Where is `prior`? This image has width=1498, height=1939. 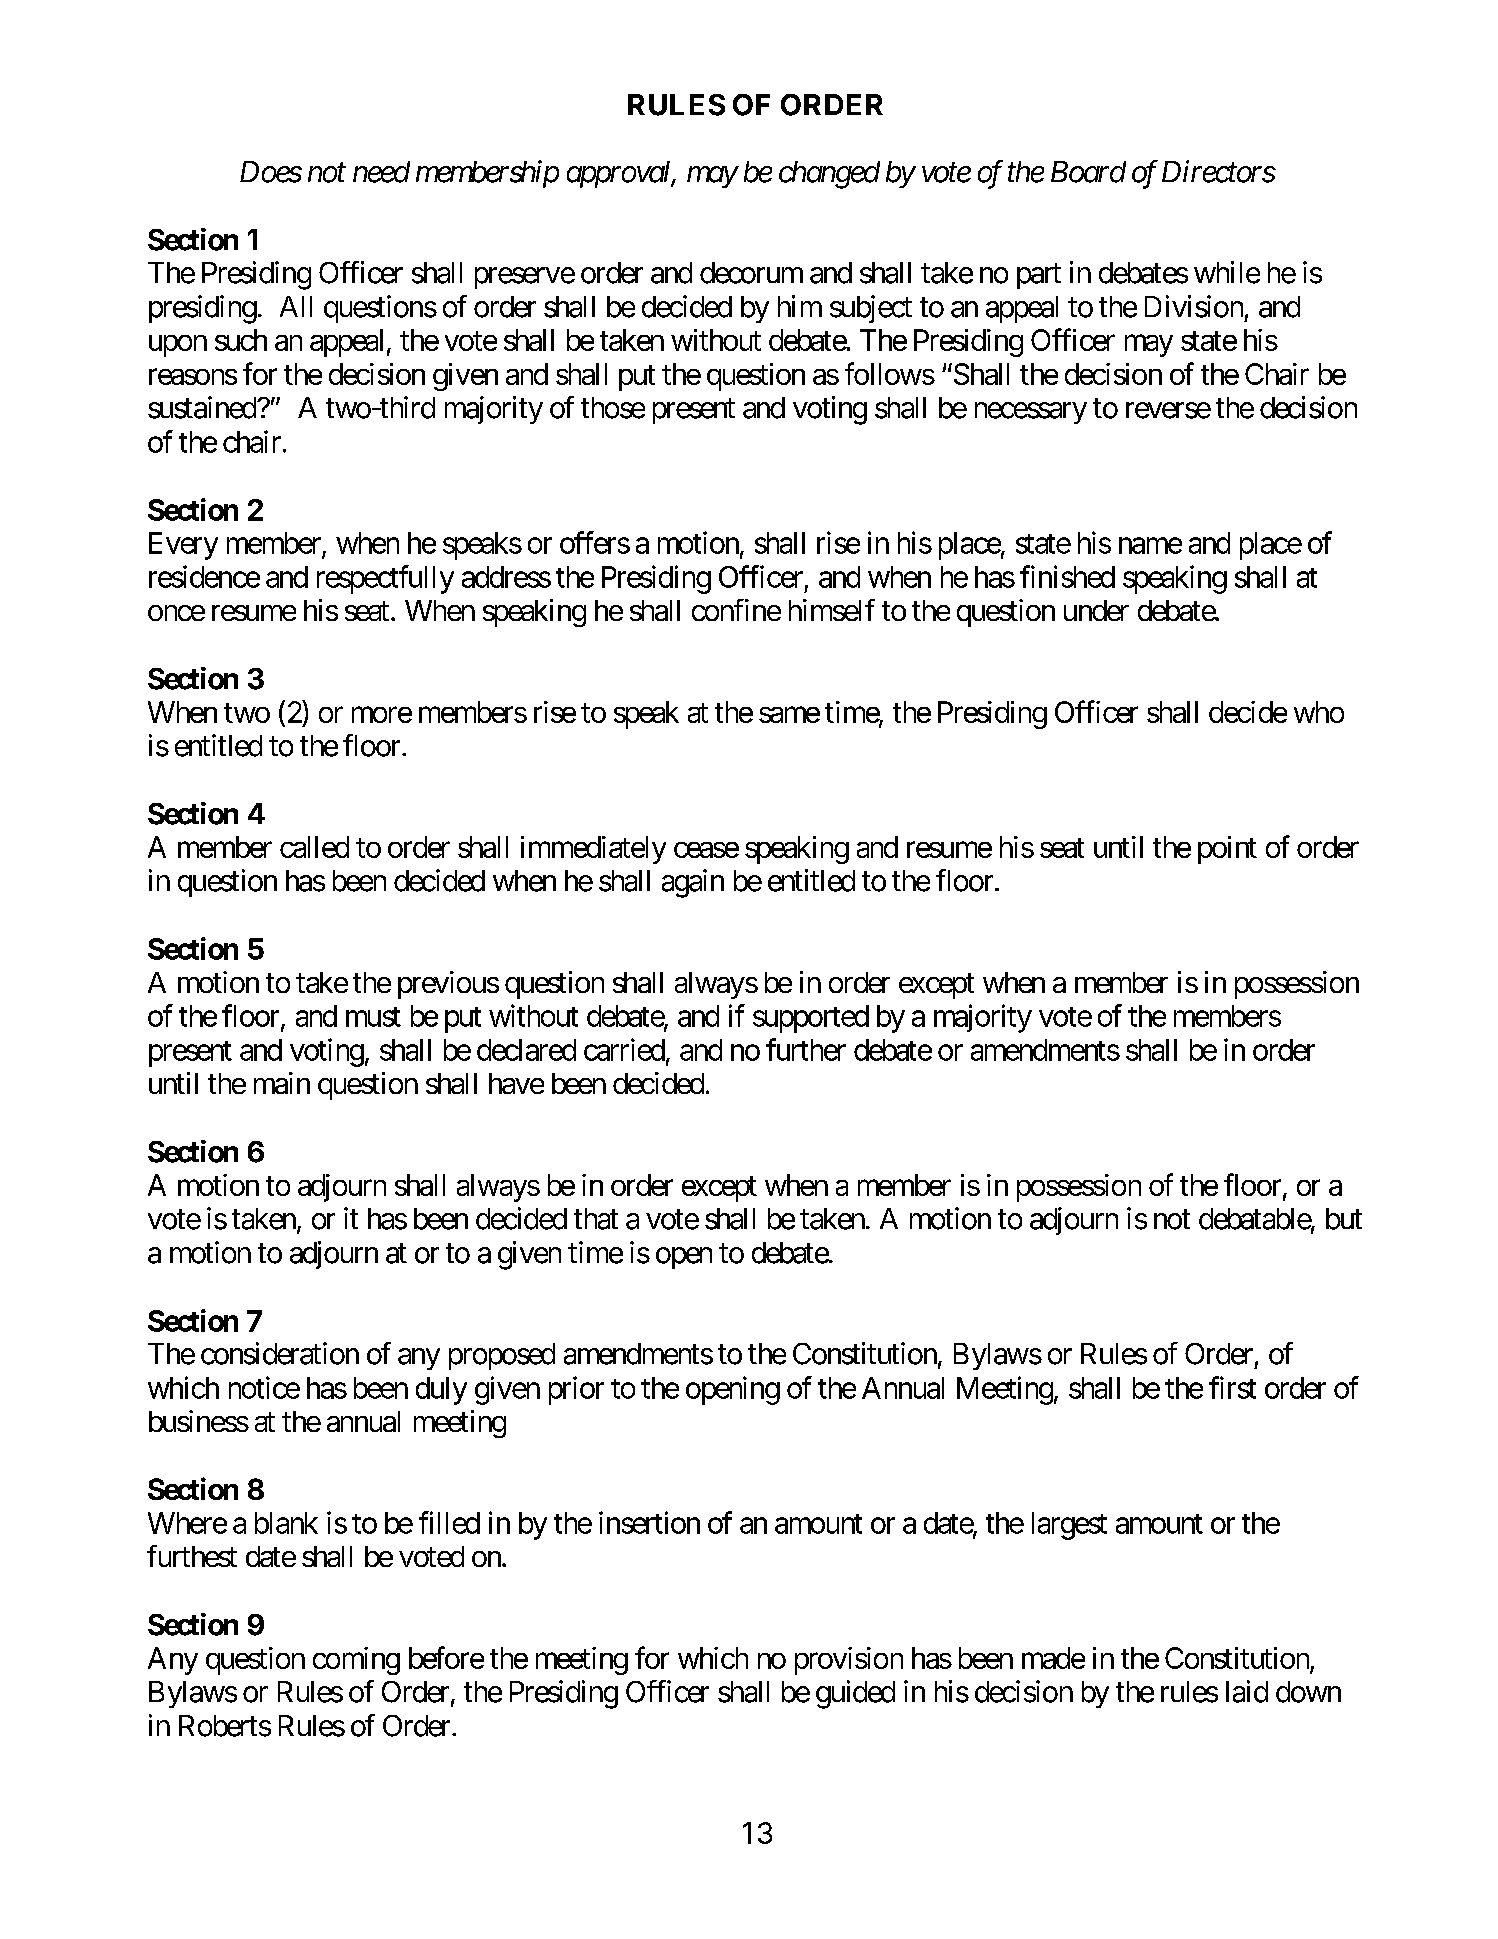
prior is located at coordinates (576, 1390).
